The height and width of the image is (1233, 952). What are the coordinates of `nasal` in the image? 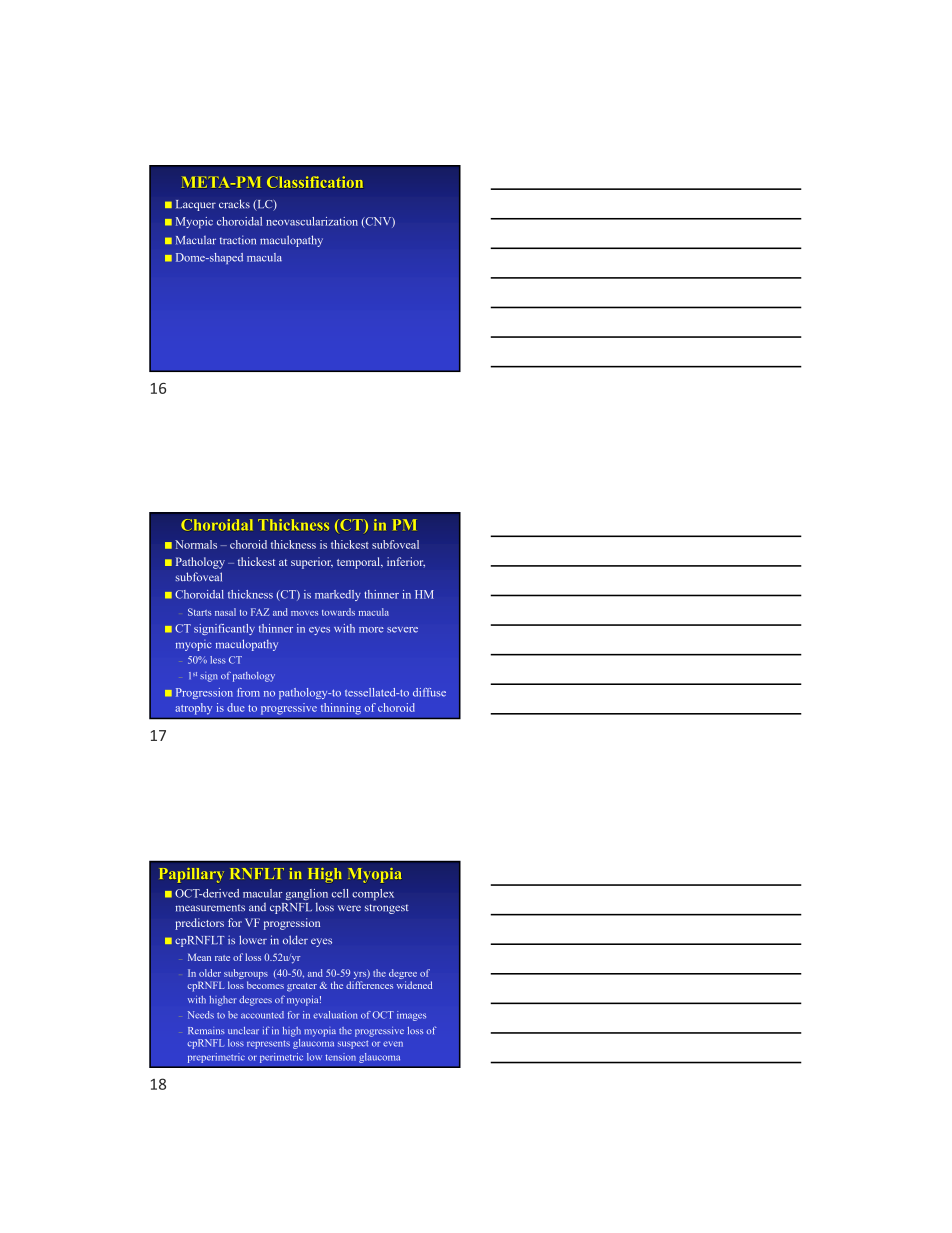 It's located at (225, 612).
